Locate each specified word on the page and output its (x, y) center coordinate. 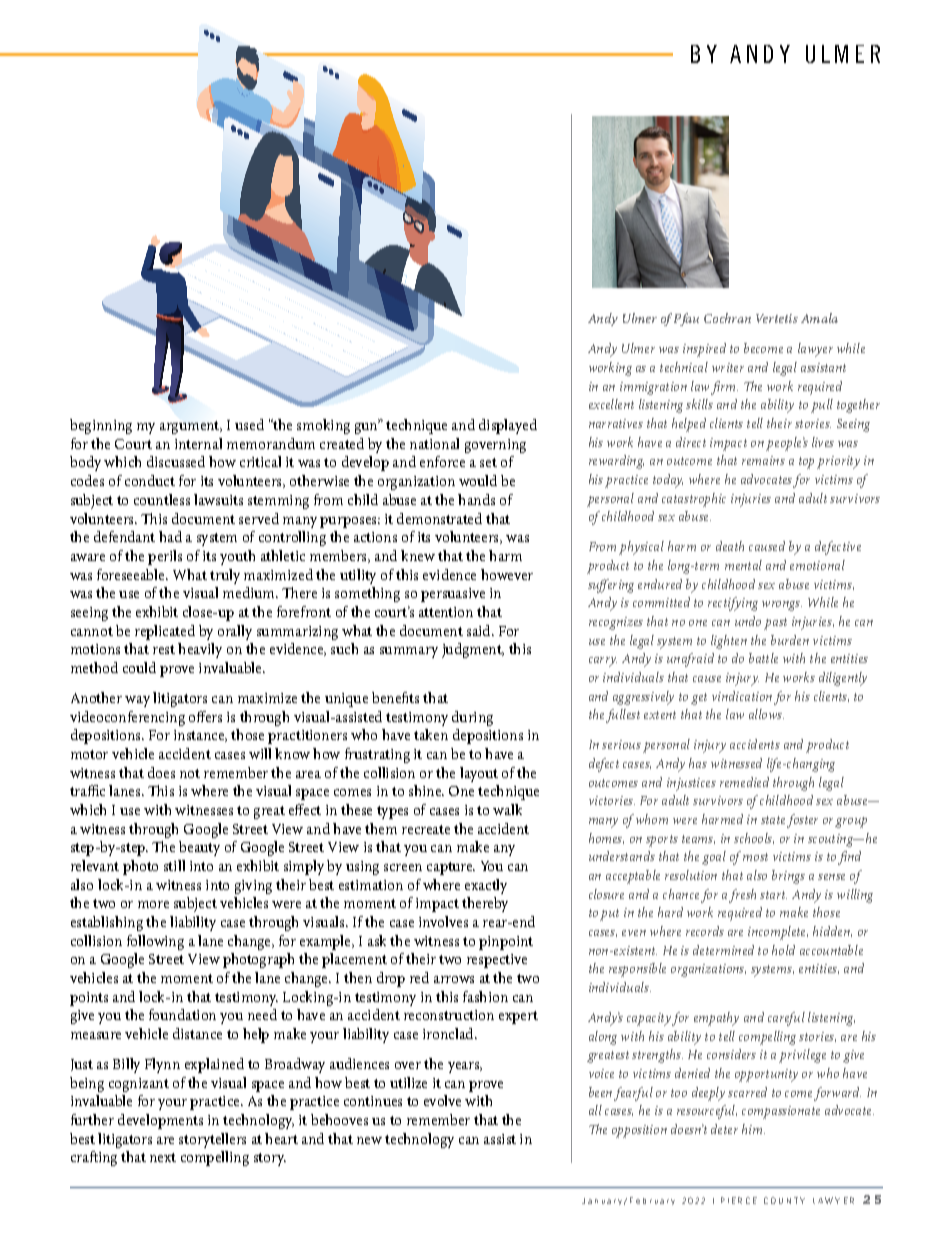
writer (728, 367)
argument (191, 427)
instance (200, 736)
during (472, 718)
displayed (508, 426)
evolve (442, 1100)
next (163, 1157)
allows (766, 714)
